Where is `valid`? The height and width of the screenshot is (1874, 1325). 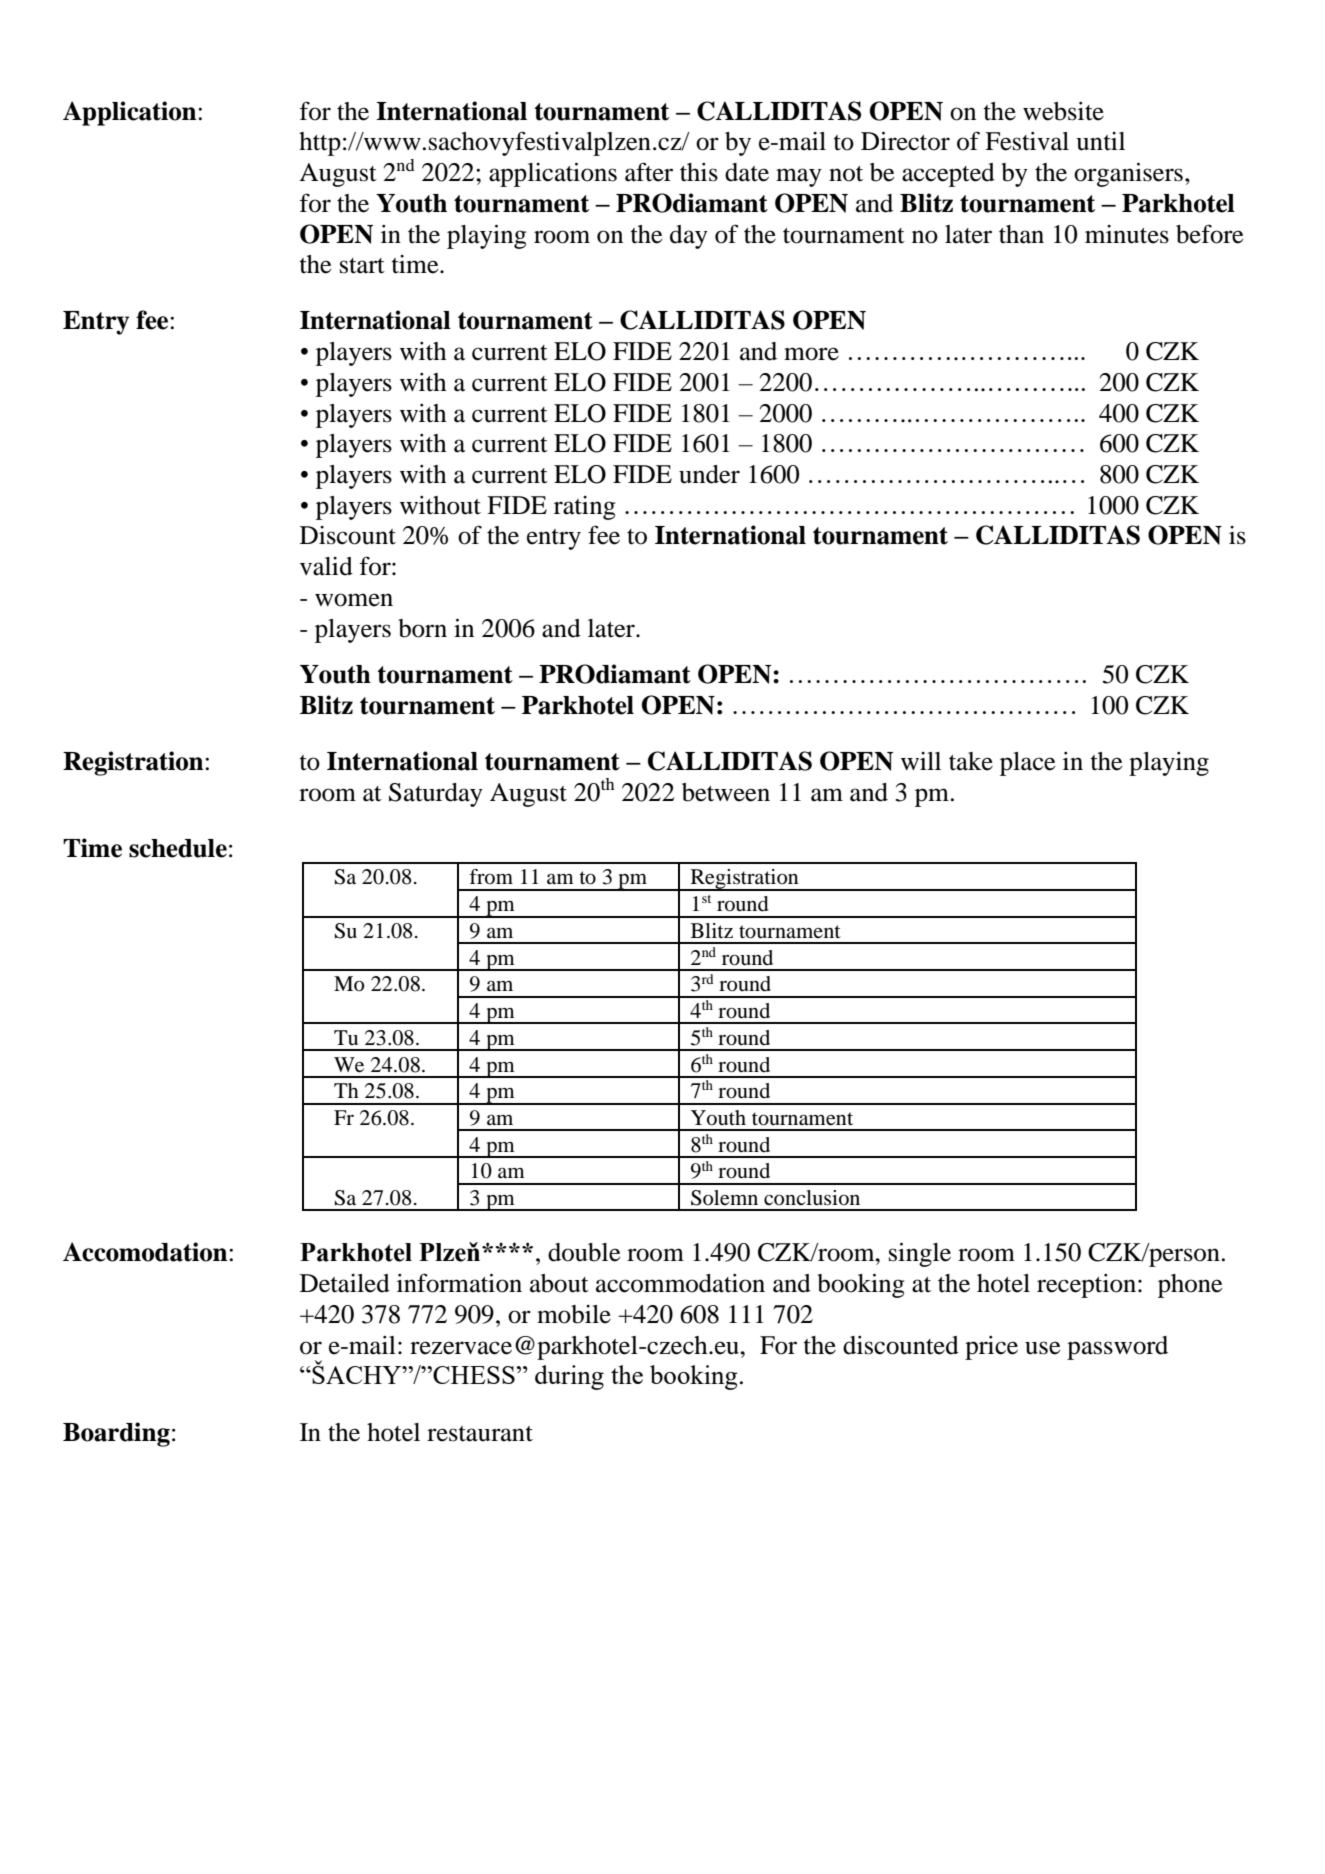
valid is located at coordinates (326, 566).
